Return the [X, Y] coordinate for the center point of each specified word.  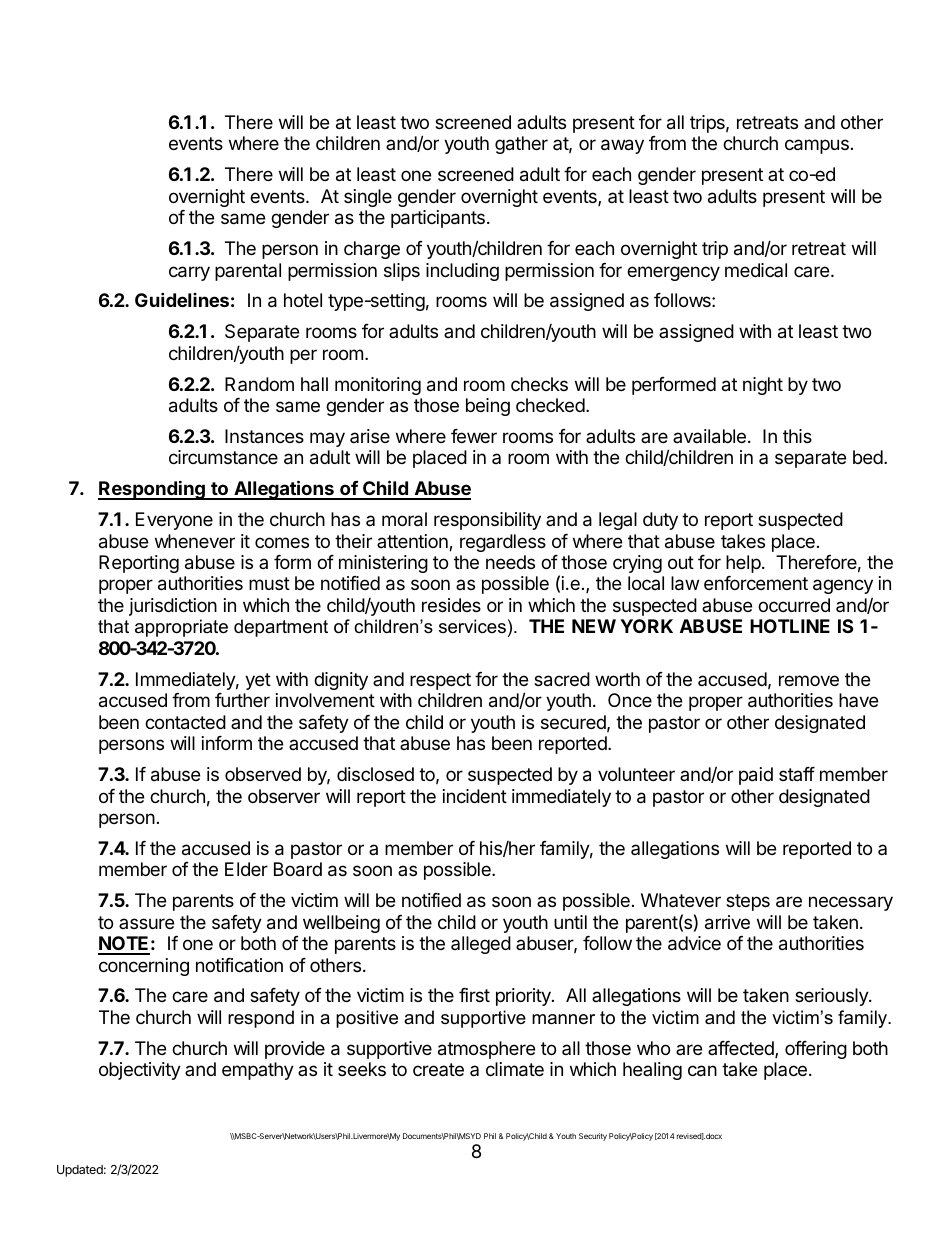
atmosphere [486, 1050]
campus [817, 146]
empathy [258, 1071]
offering [816, 1050]
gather [521, 145]
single [368, 198]
